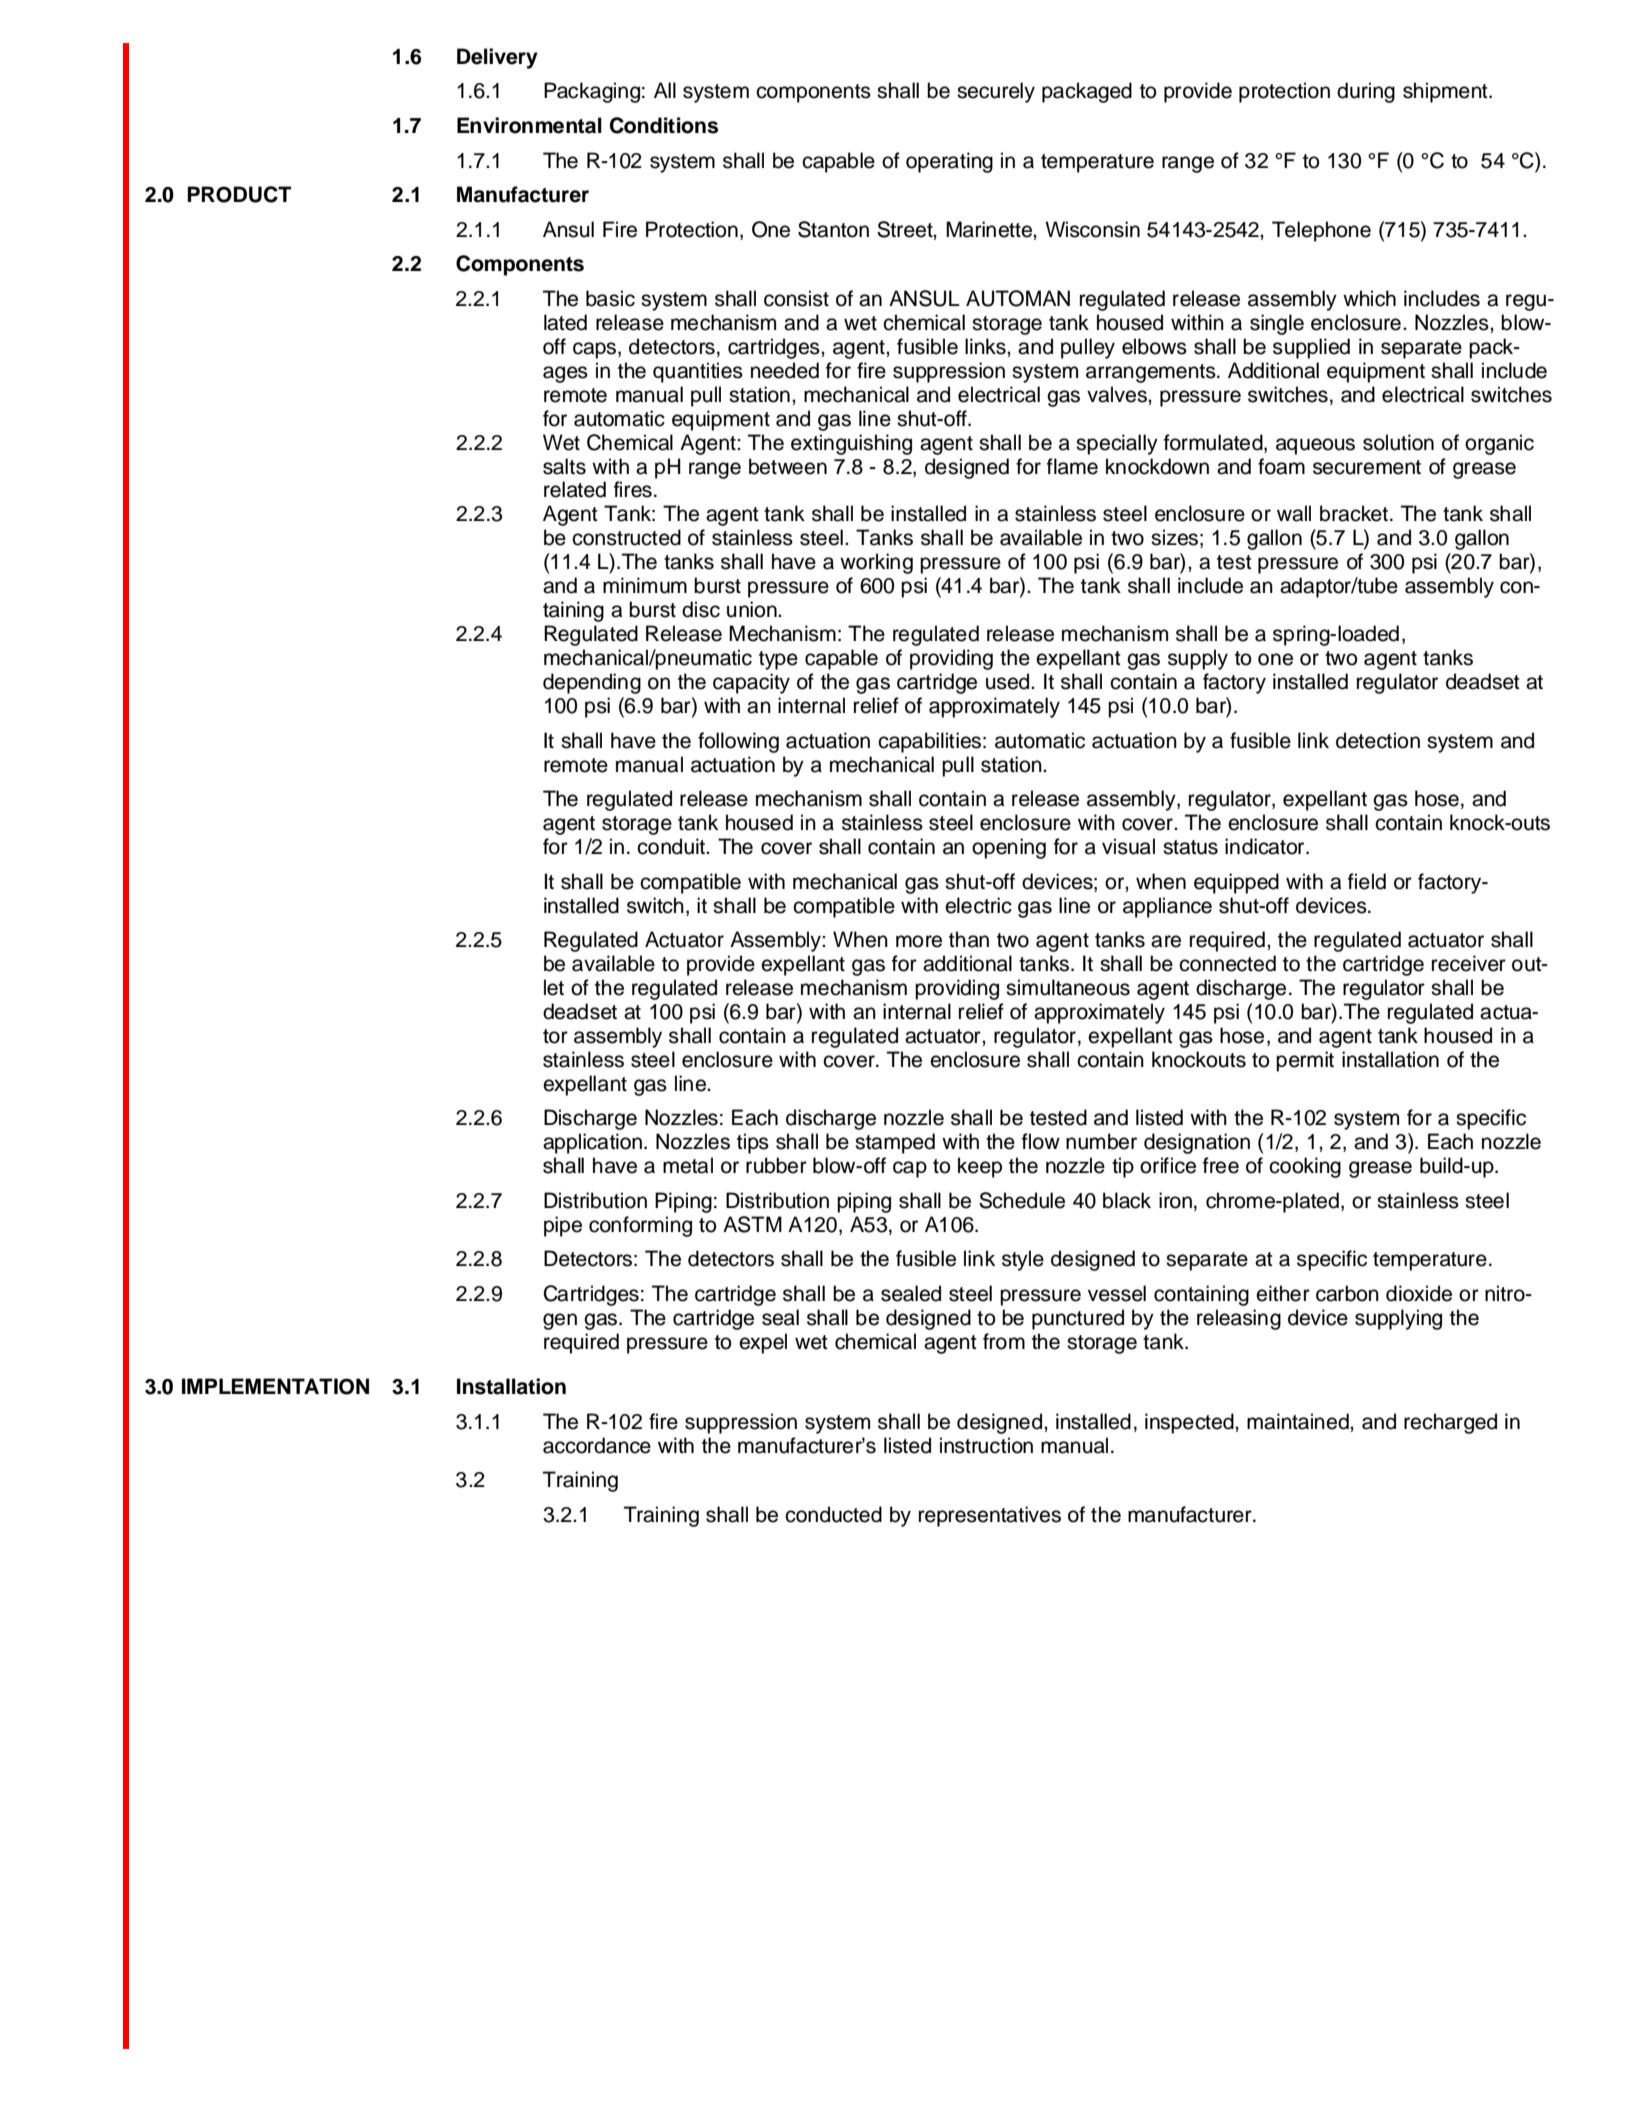 Image resolution: width=1628 pixels, height=2107 pixels. I want to click on detection, so click(1378, 740).
